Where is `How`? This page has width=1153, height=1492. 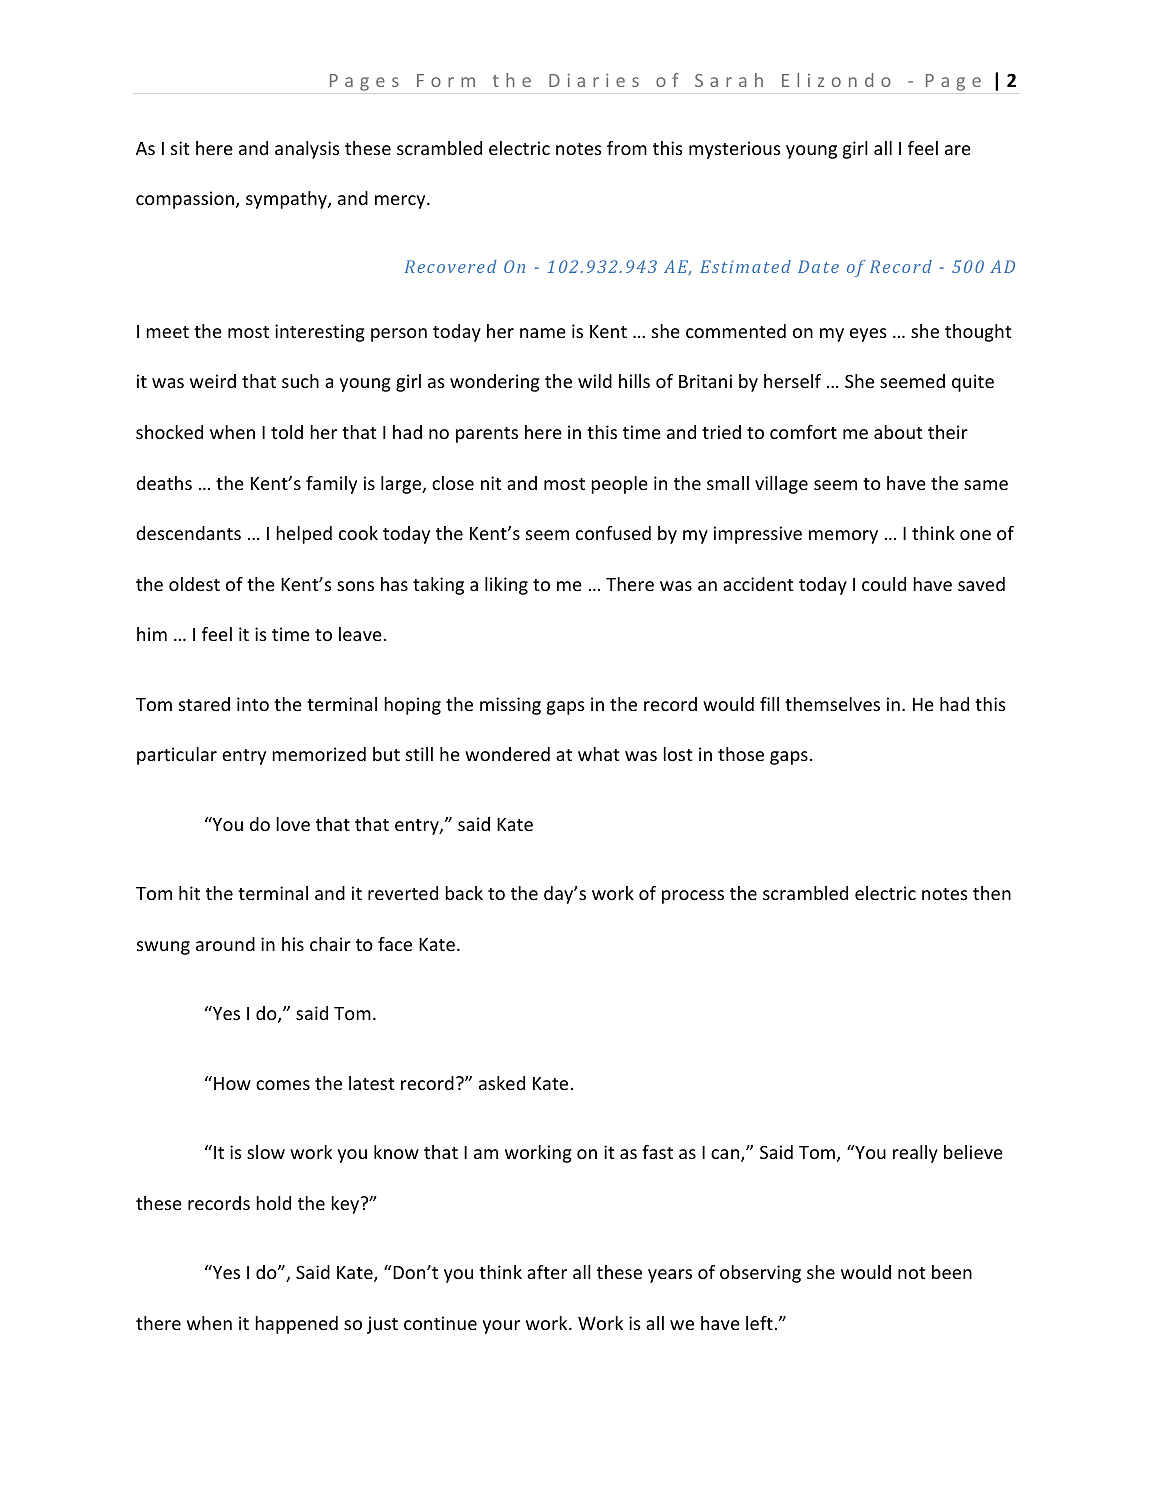 How is located at coordinates (232, 1083).
